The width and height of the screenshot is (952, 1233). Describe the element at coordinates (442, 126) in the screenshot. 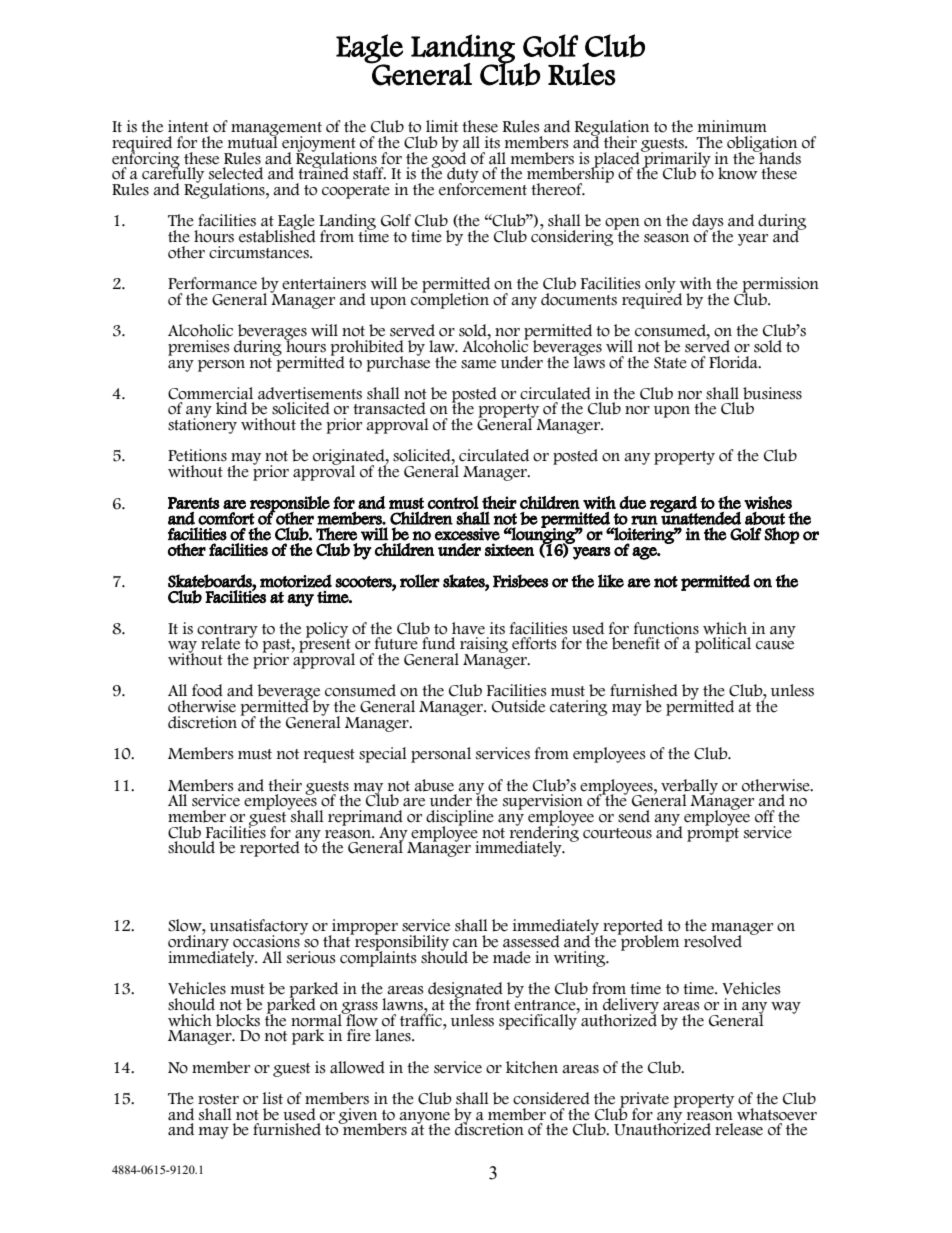

I see `limit` at that location.
